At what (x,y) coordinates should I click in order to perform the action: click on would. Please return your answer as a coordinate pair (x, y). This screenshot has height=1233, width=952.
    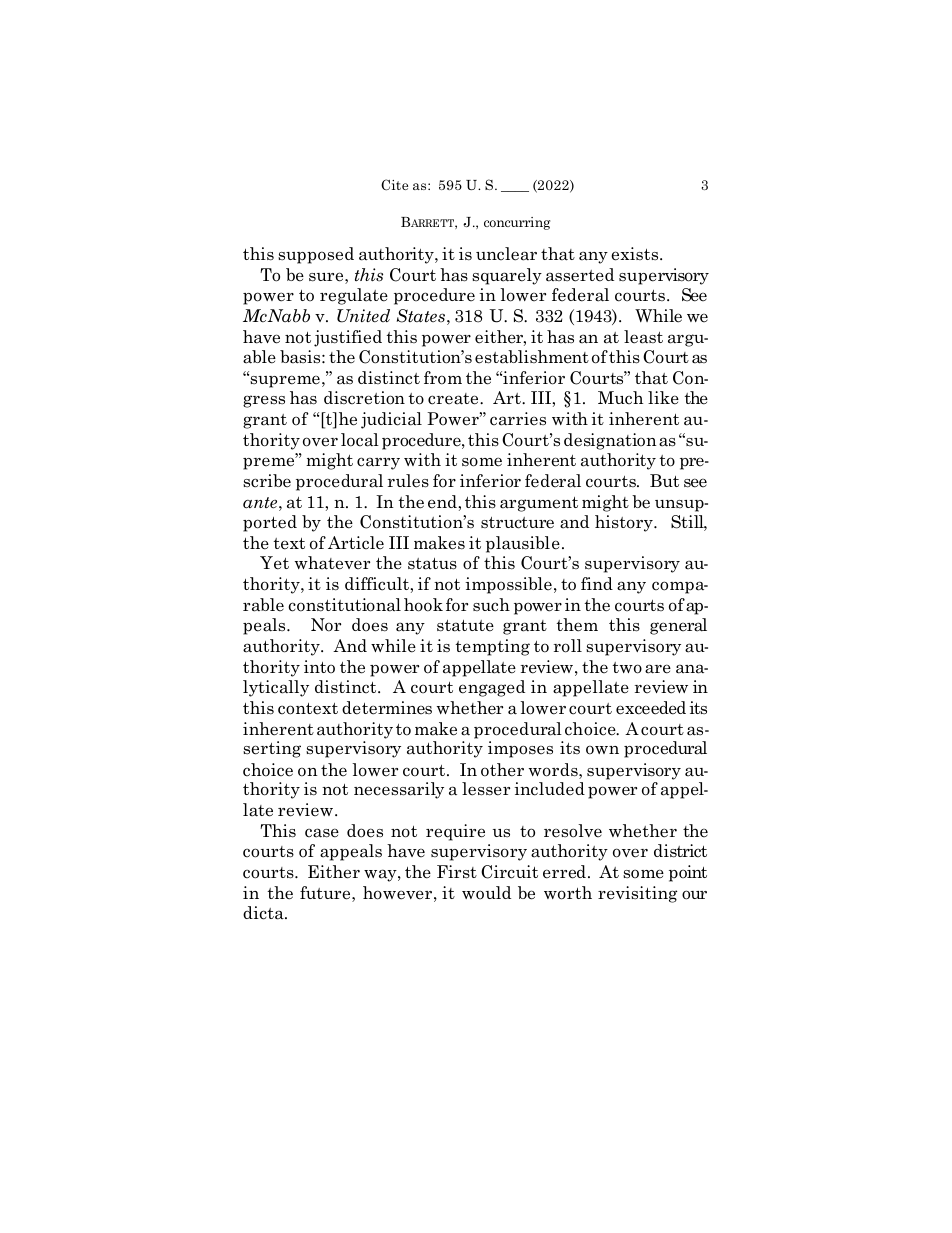
    Looking at the image, I should click on (486, 892).
